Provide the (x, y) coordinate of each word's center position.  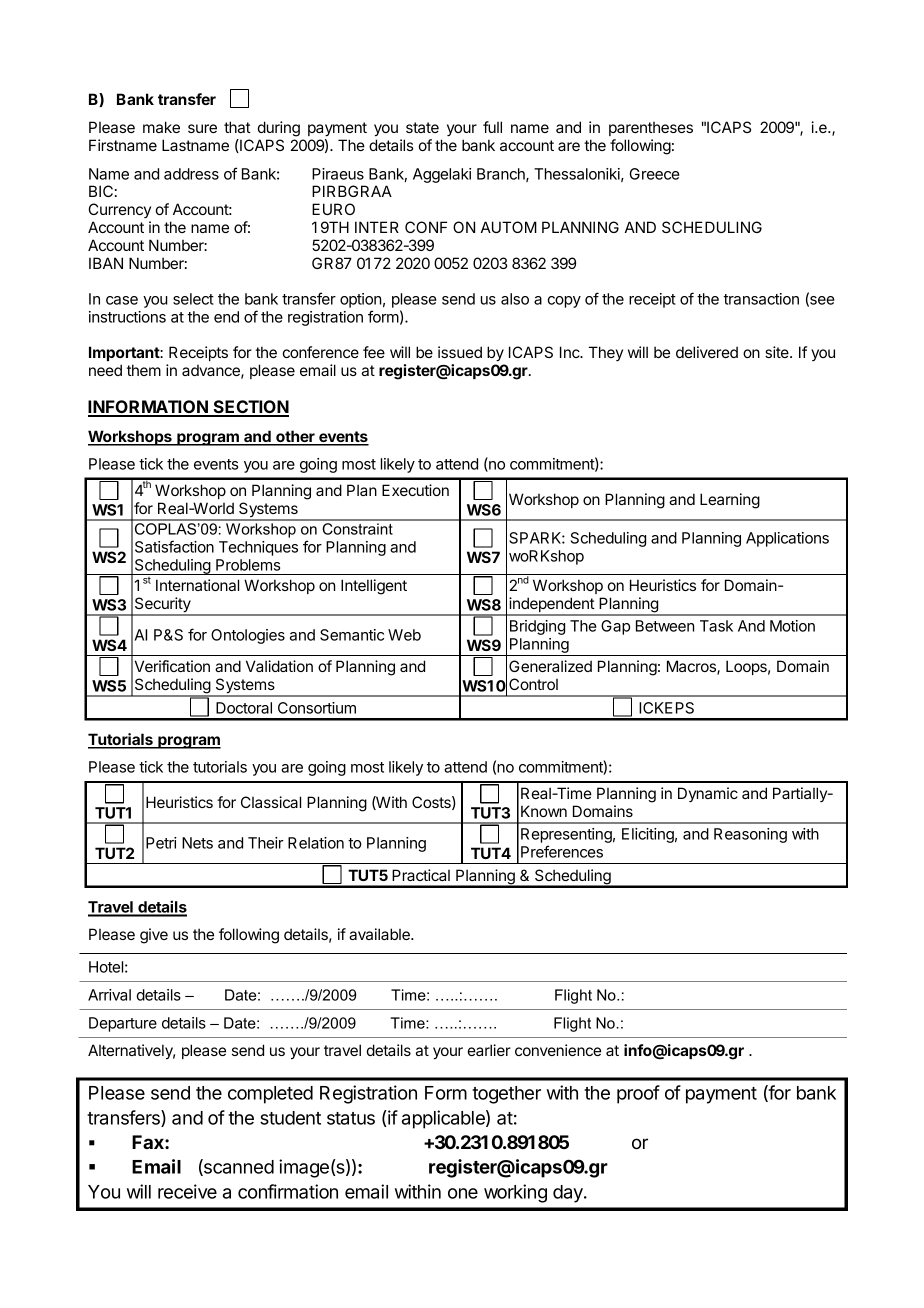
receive (187, 1191)
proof (638, 1094)
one (463, 1193)
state (422, 127)
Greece (655, 174)
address (191, 174)
